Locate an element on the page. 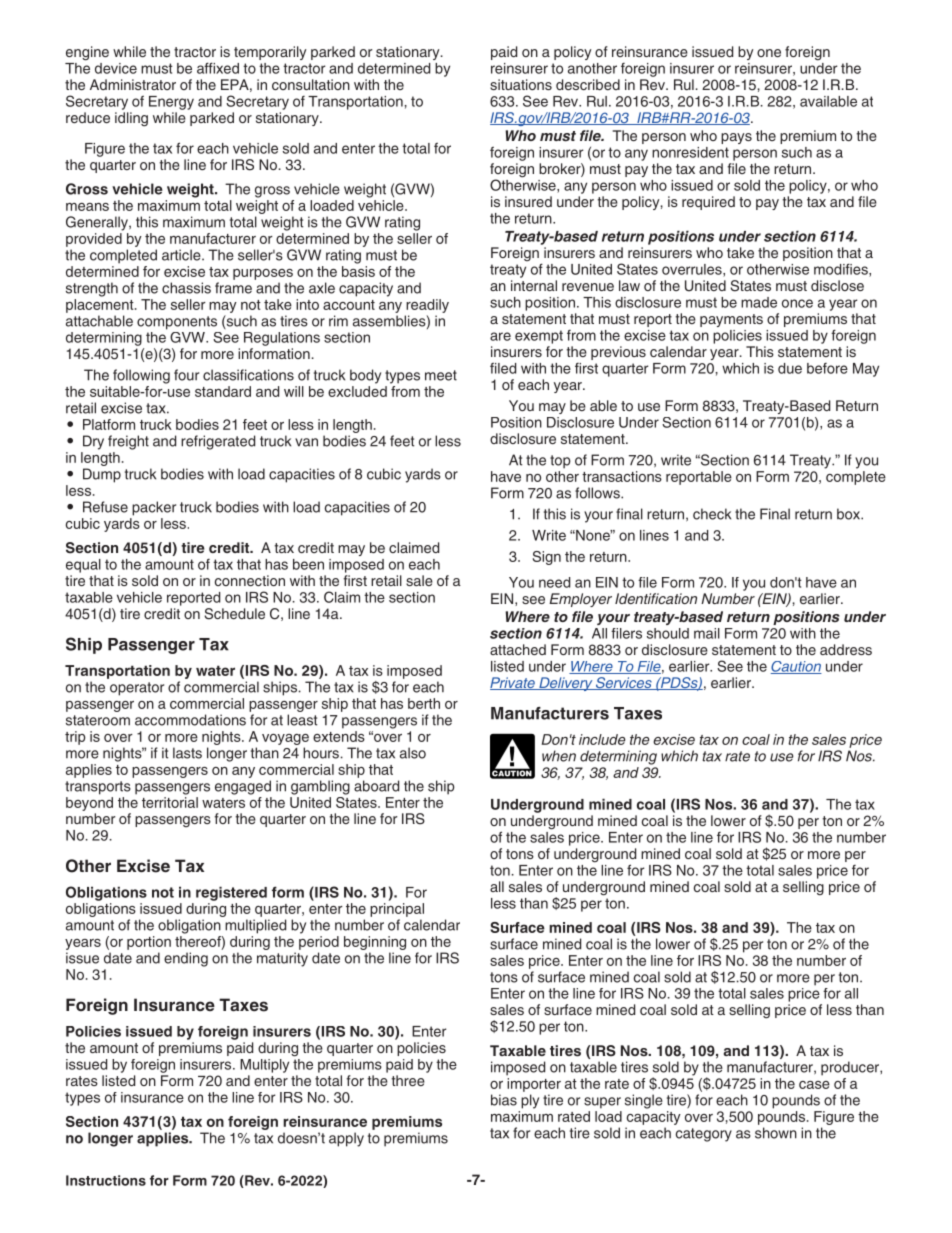  pays is located at coordinates (736, 138).
